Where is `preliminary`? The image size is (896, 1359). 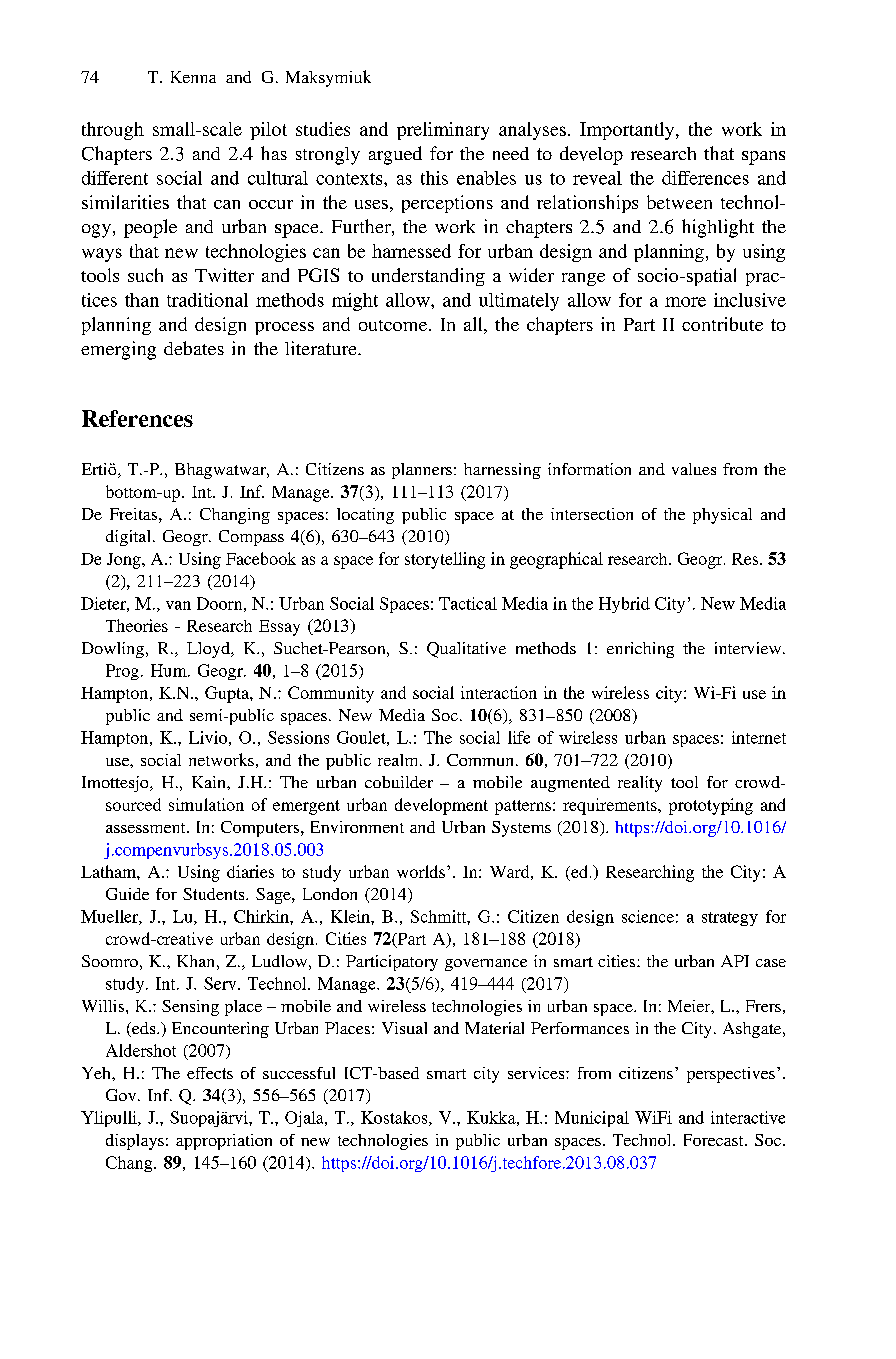 preliminary is located at coordinates (443, 131).
